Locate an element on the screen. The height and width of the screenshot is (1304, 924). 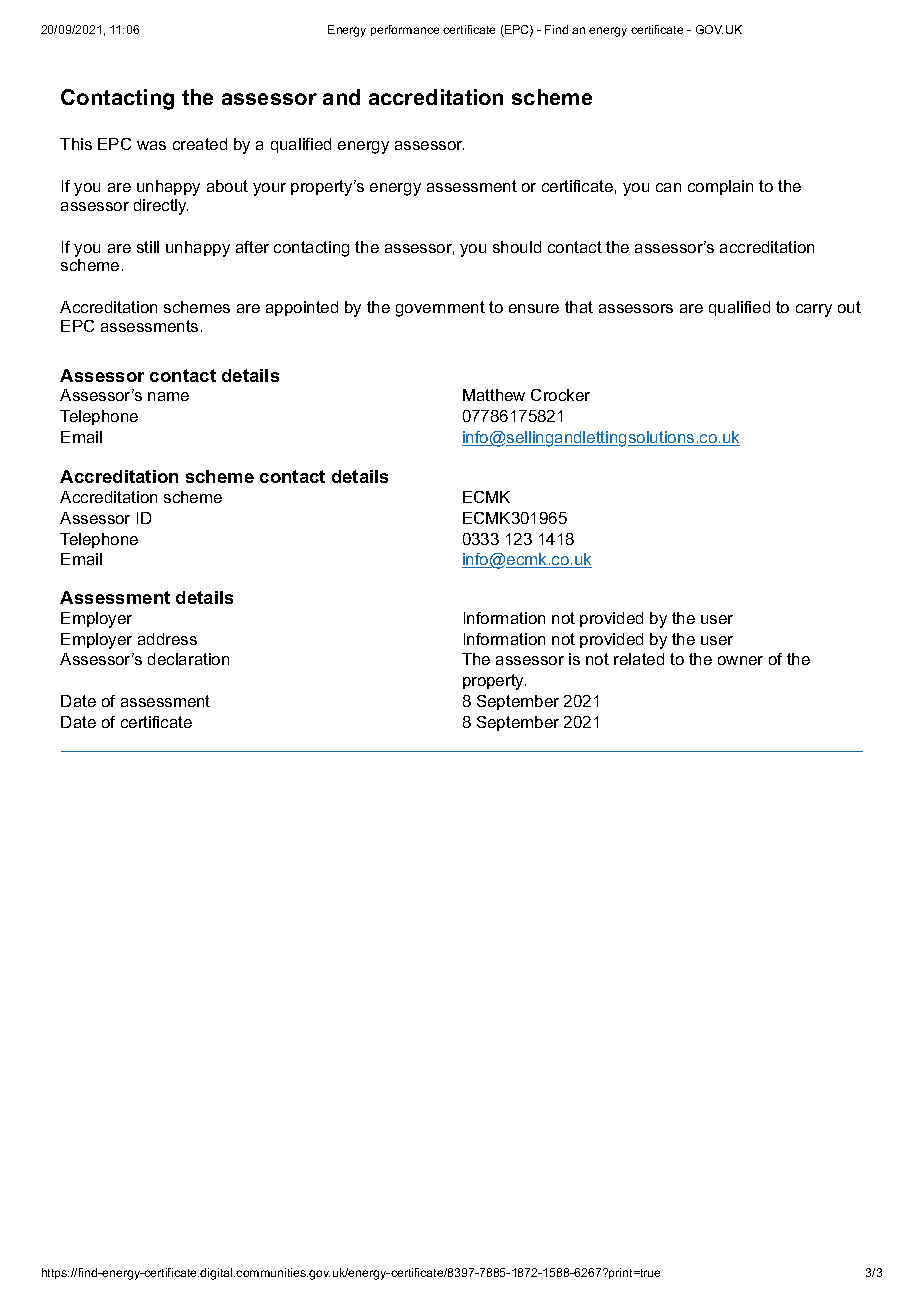
name is located at coordinates (168, 396).
